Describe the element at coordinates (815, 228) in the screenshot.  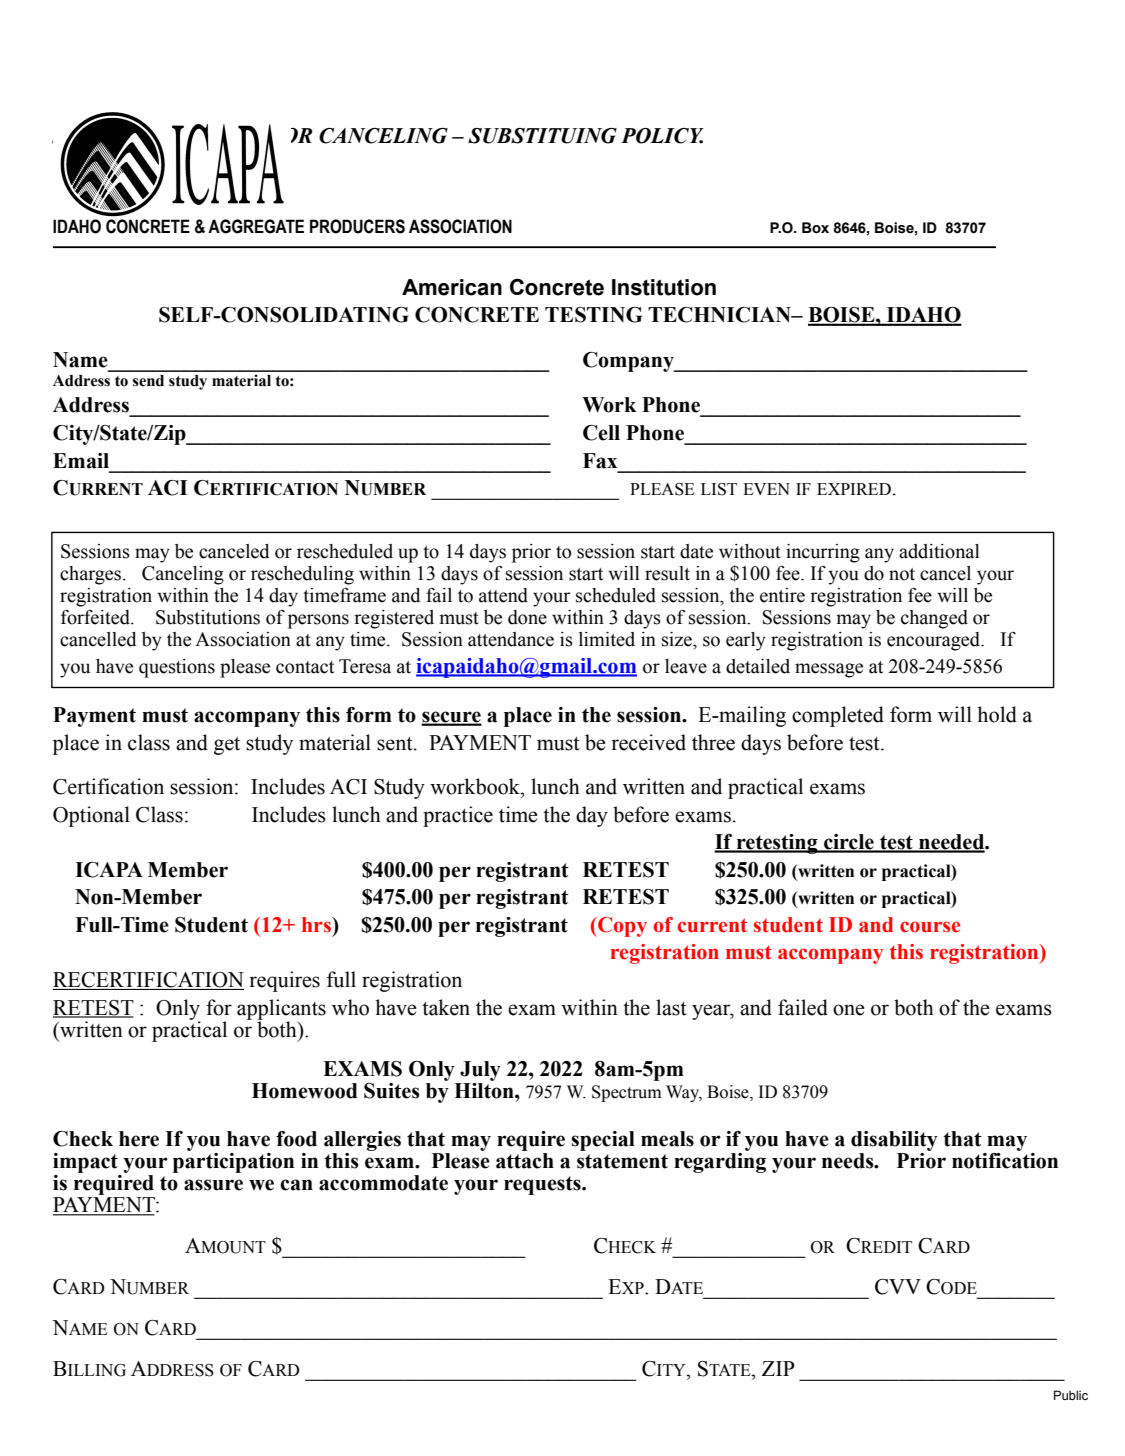
I see `Box` at that location.
